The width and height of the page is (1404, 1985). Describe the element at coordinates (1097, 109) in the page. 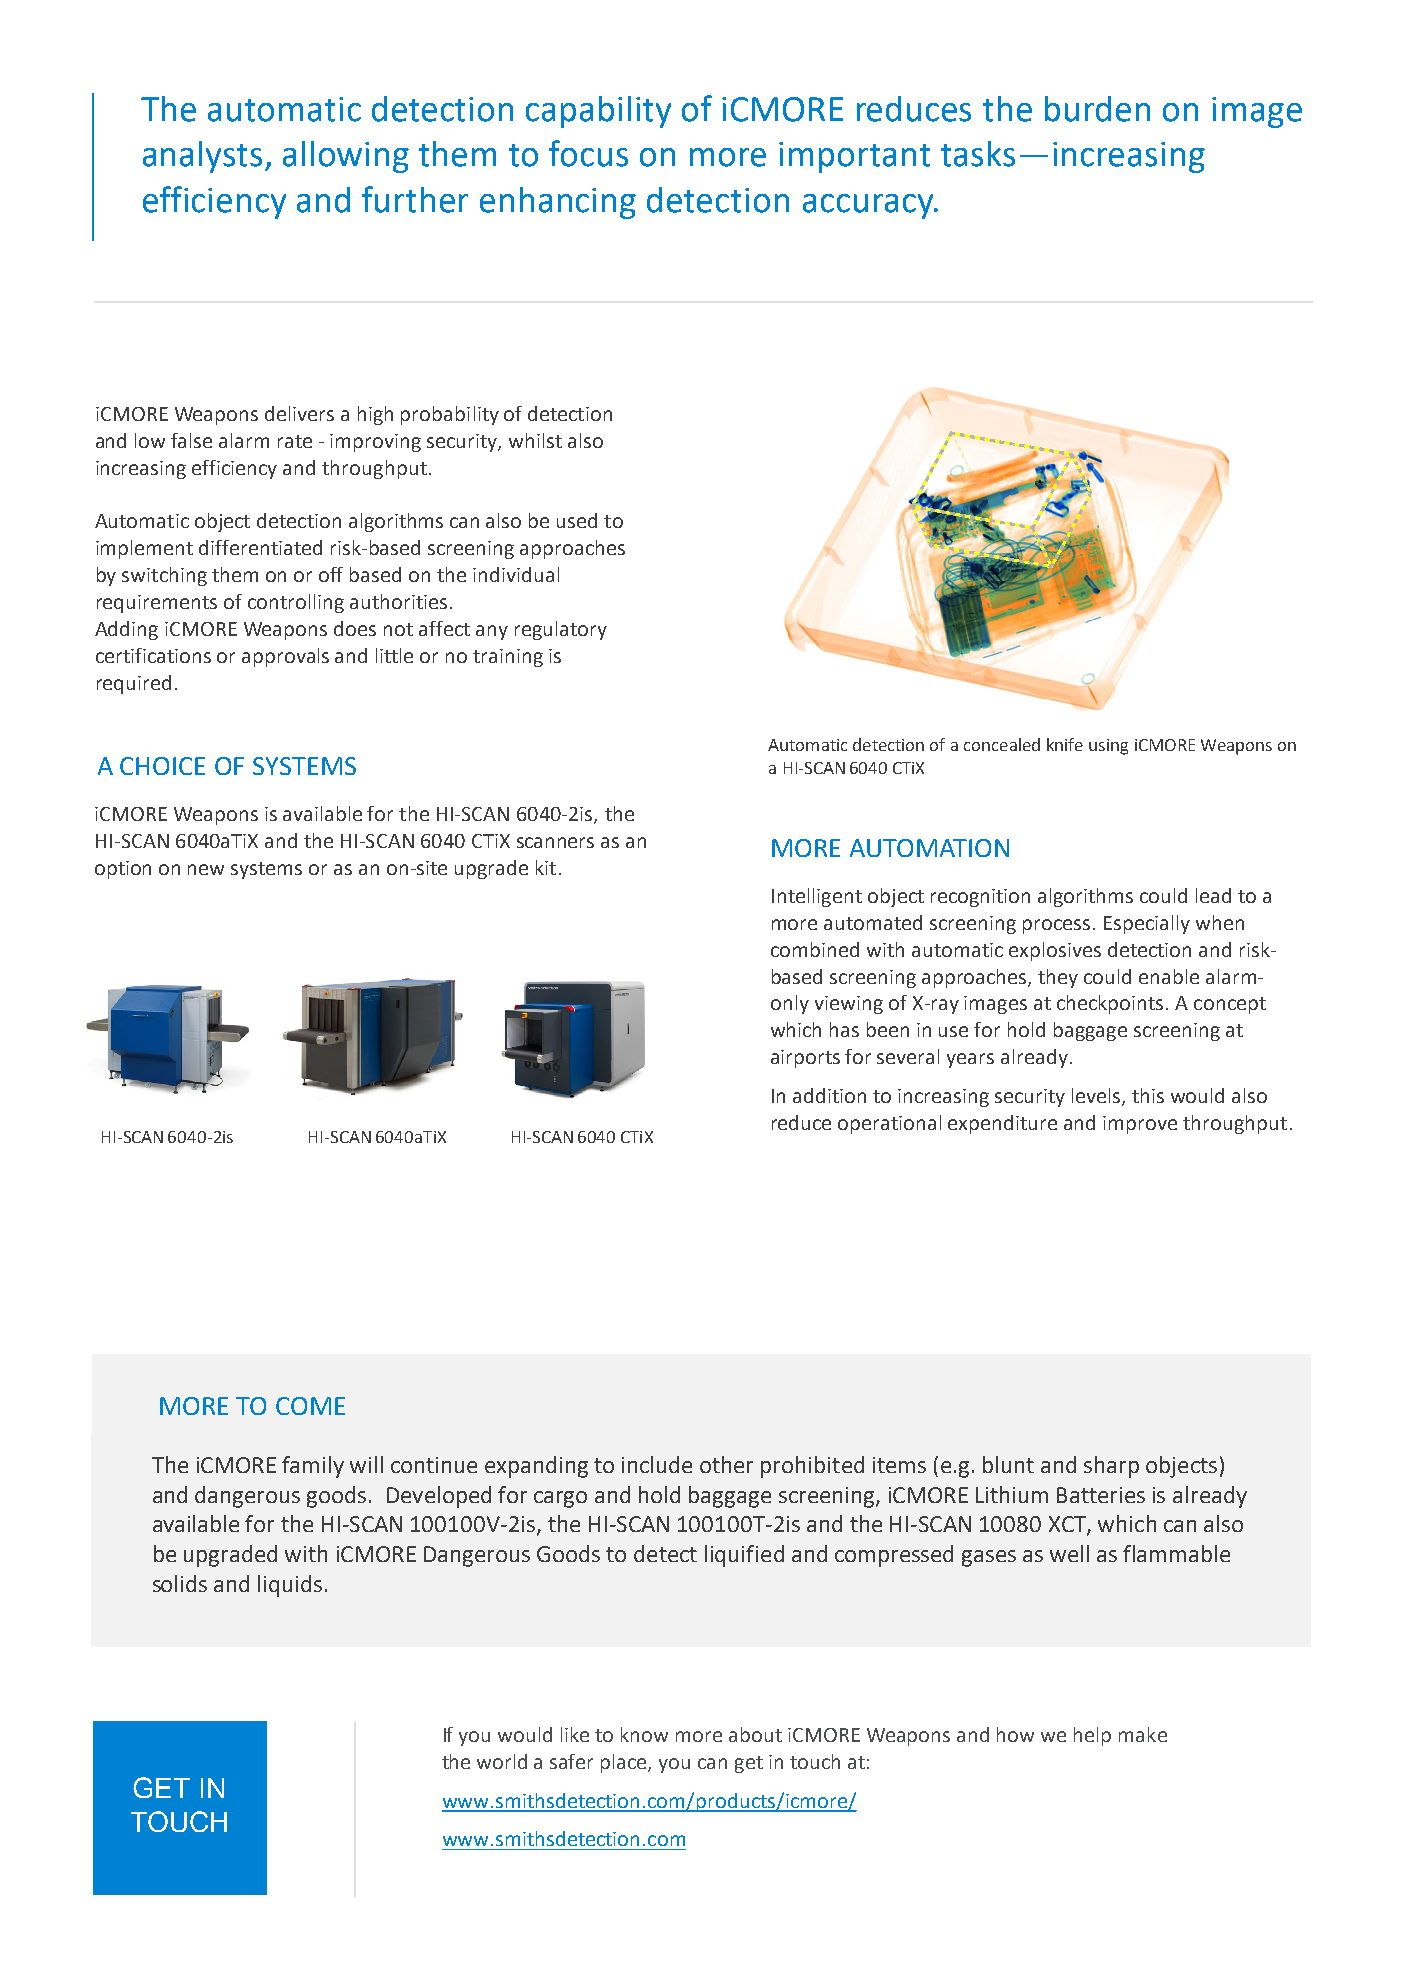

I see `burden` at that location.
